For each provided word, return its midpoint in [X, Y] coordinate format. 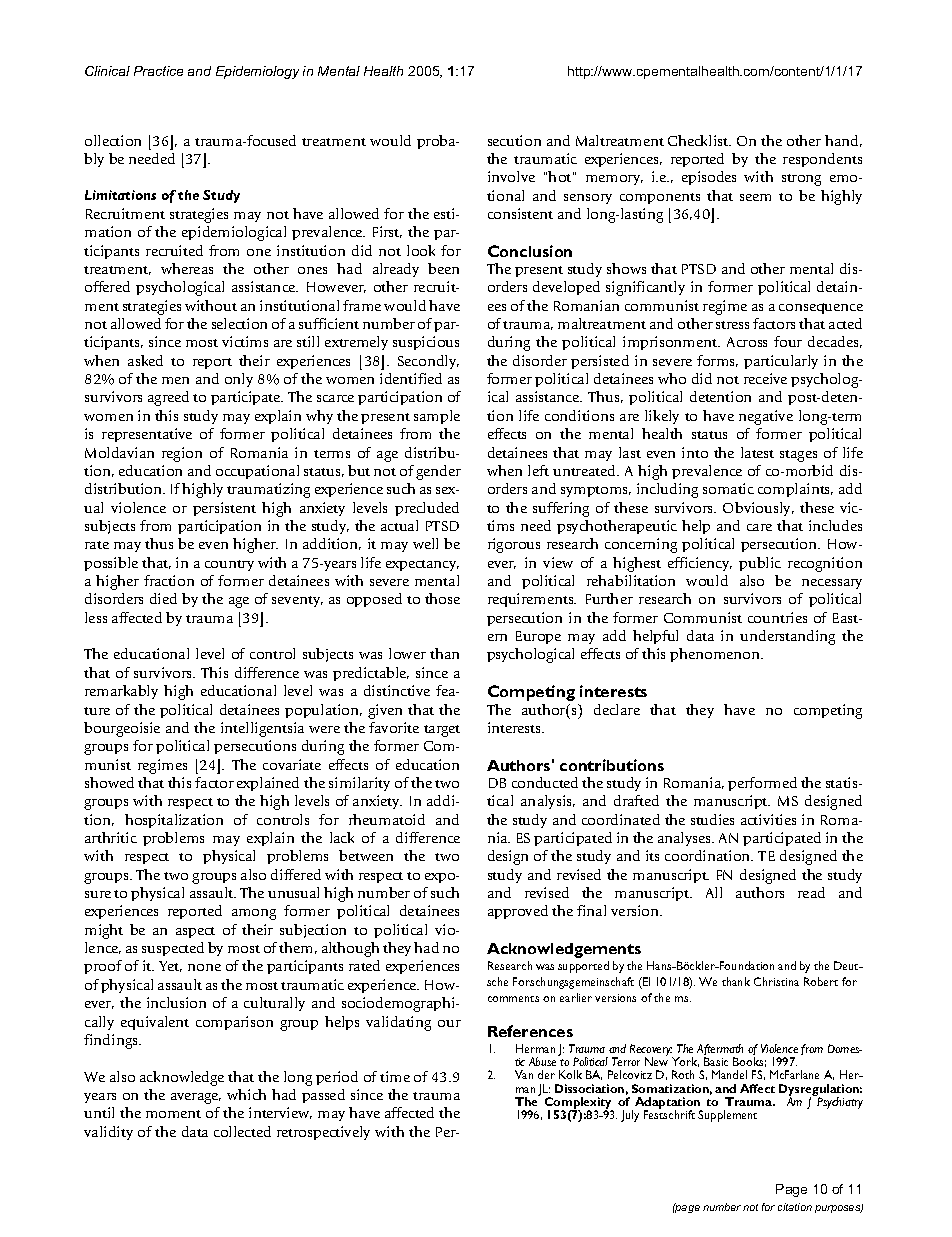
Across [747, 342]
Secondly [428, 362]
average [196, 1098]
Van [524, 1074]
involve [511, 176]
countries [777, 617]
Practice [158, 71]
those [442, 598]
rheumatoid [387, 819]
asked [145, 360]
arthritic [111, 837]
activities [768, 819]
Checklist [699, 140]
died [163, 598]
